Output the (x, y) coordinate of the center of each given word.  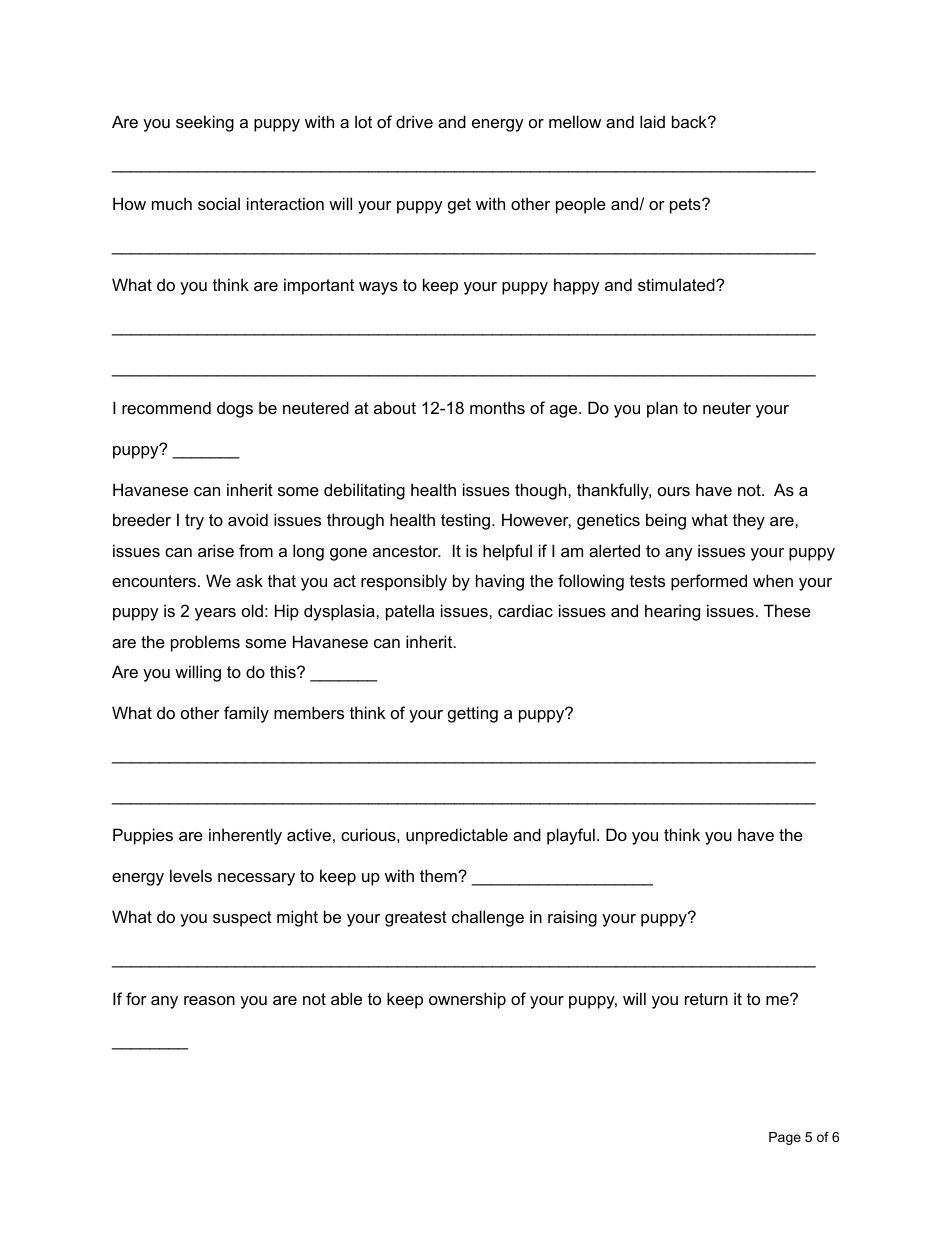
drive (414, 121)
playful (571, 836)
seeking (205, 123)
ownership (467, 1000)
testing (467, 521)
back (690, 121)
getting (473, 714)
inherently (245, 836)
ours (674, 491)
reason (209, 1000)
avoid (248, 519)
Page (785, 1138)
